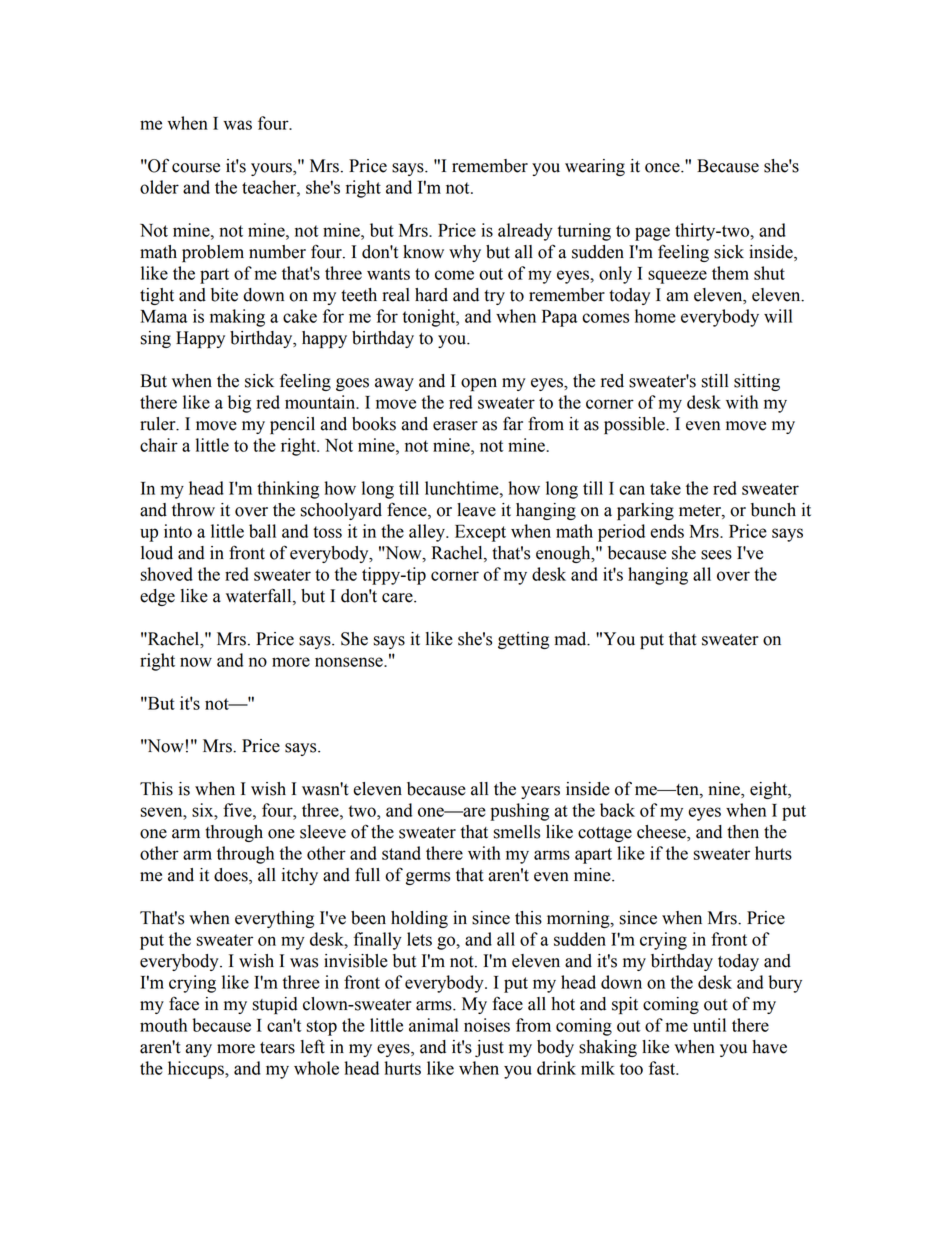  I want to click on getting, so click(523, 640).
